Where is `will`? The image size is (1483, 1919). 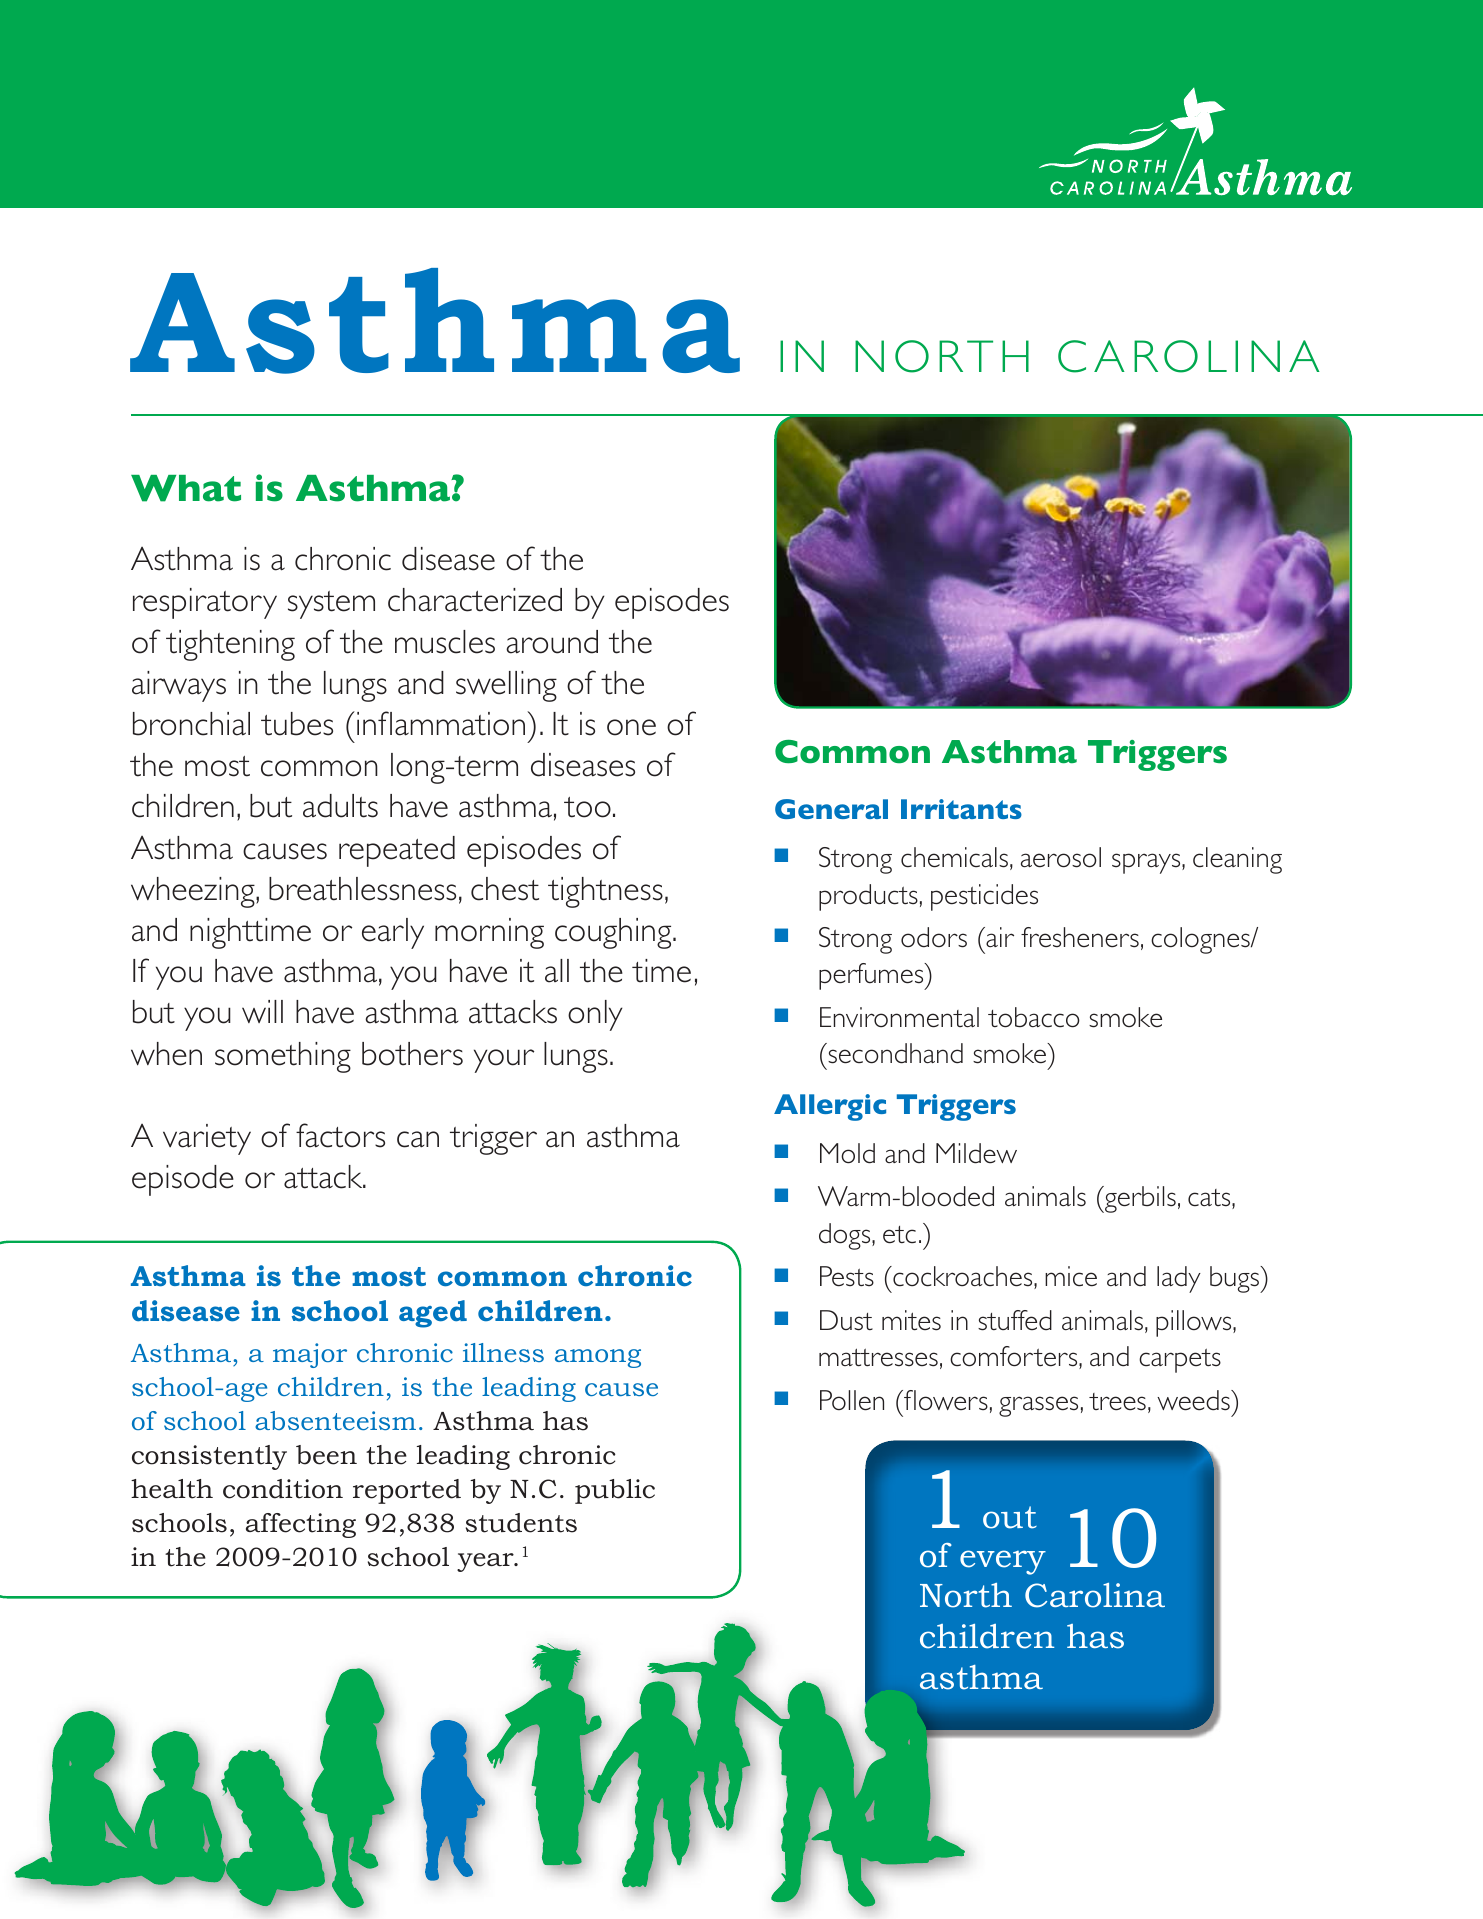 will is located at coordinates (262, 1011).
